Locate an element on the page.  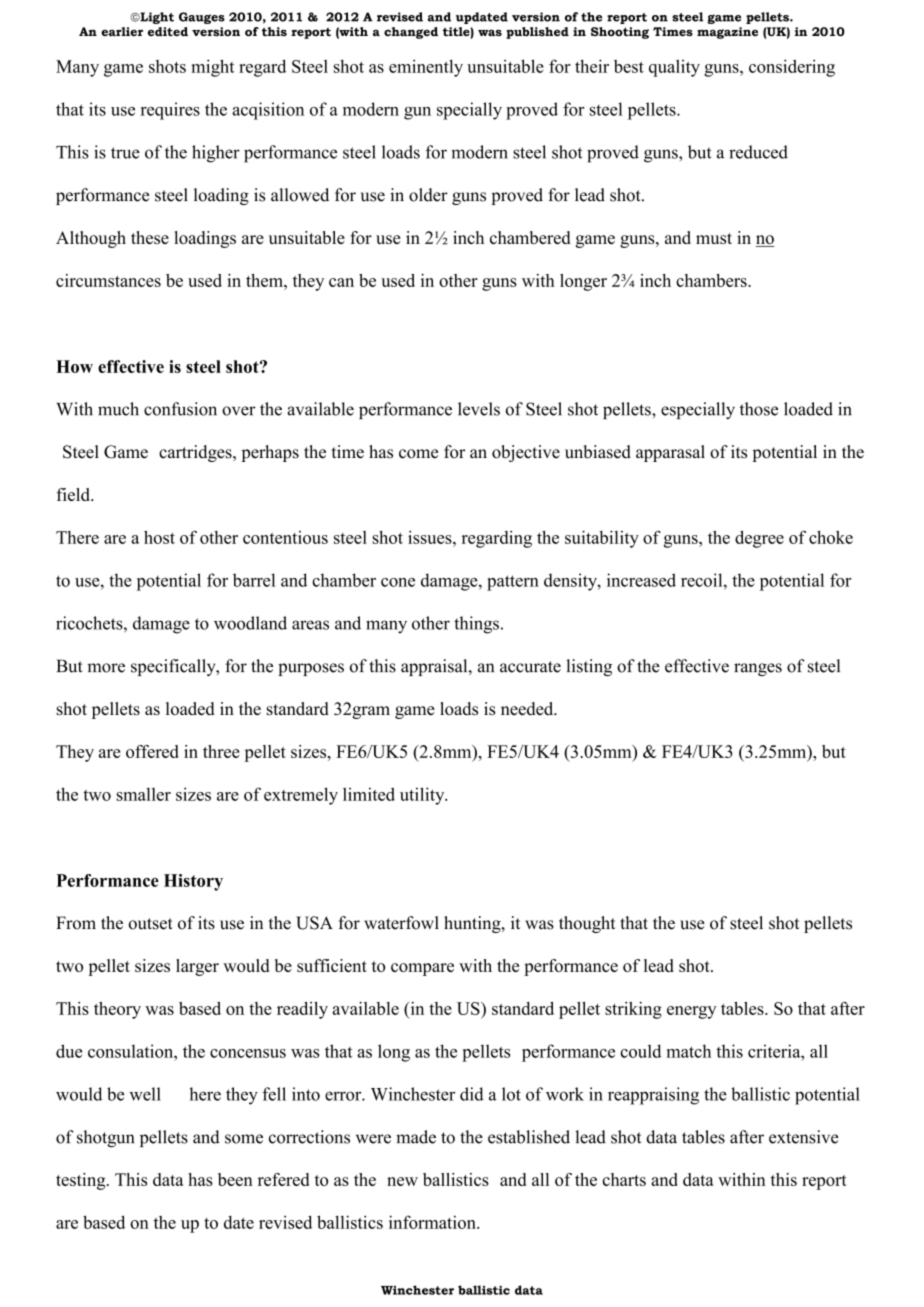
edited is located at coordinates (168, 31).
